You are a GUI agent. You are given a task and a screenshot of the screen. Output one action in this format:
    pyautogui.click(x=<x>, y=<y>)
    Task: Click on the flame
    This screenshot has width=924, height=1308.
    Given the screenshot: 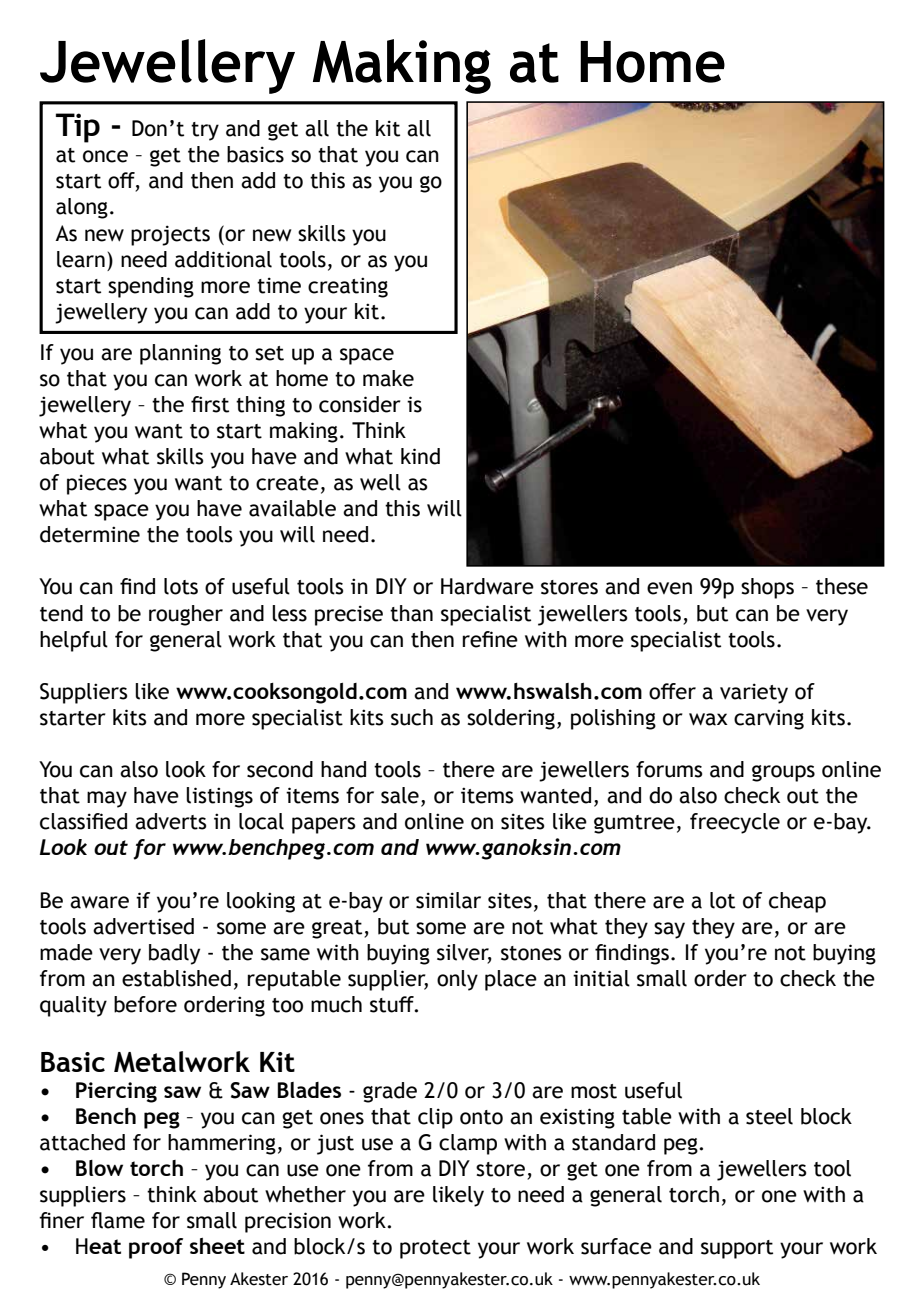 What is the action you would take?
    pyautogui.click(x=118, y=1220)
